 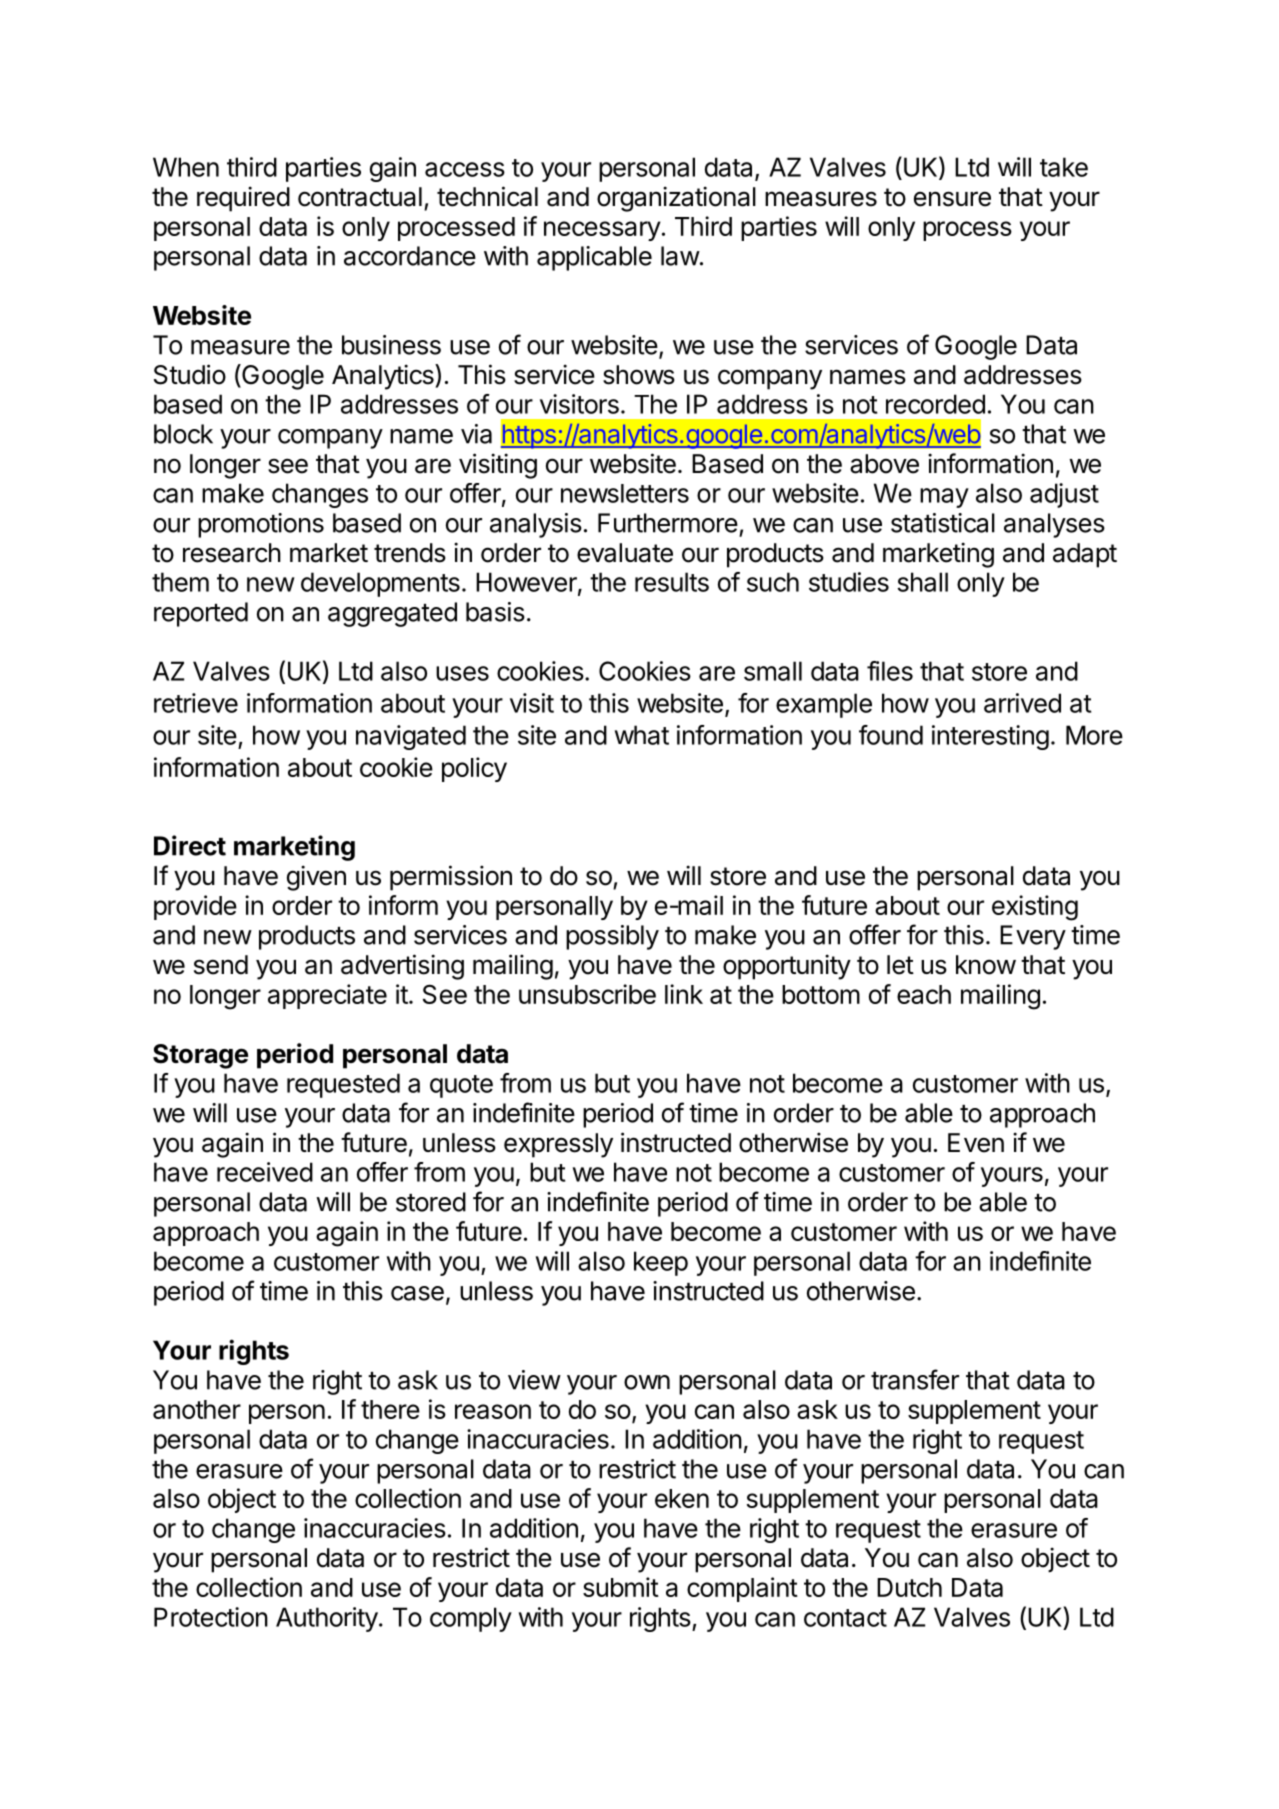 What do you see at coordinates (602, 231) in the document?
I see `necessary` at bounding box center [602, 231].
